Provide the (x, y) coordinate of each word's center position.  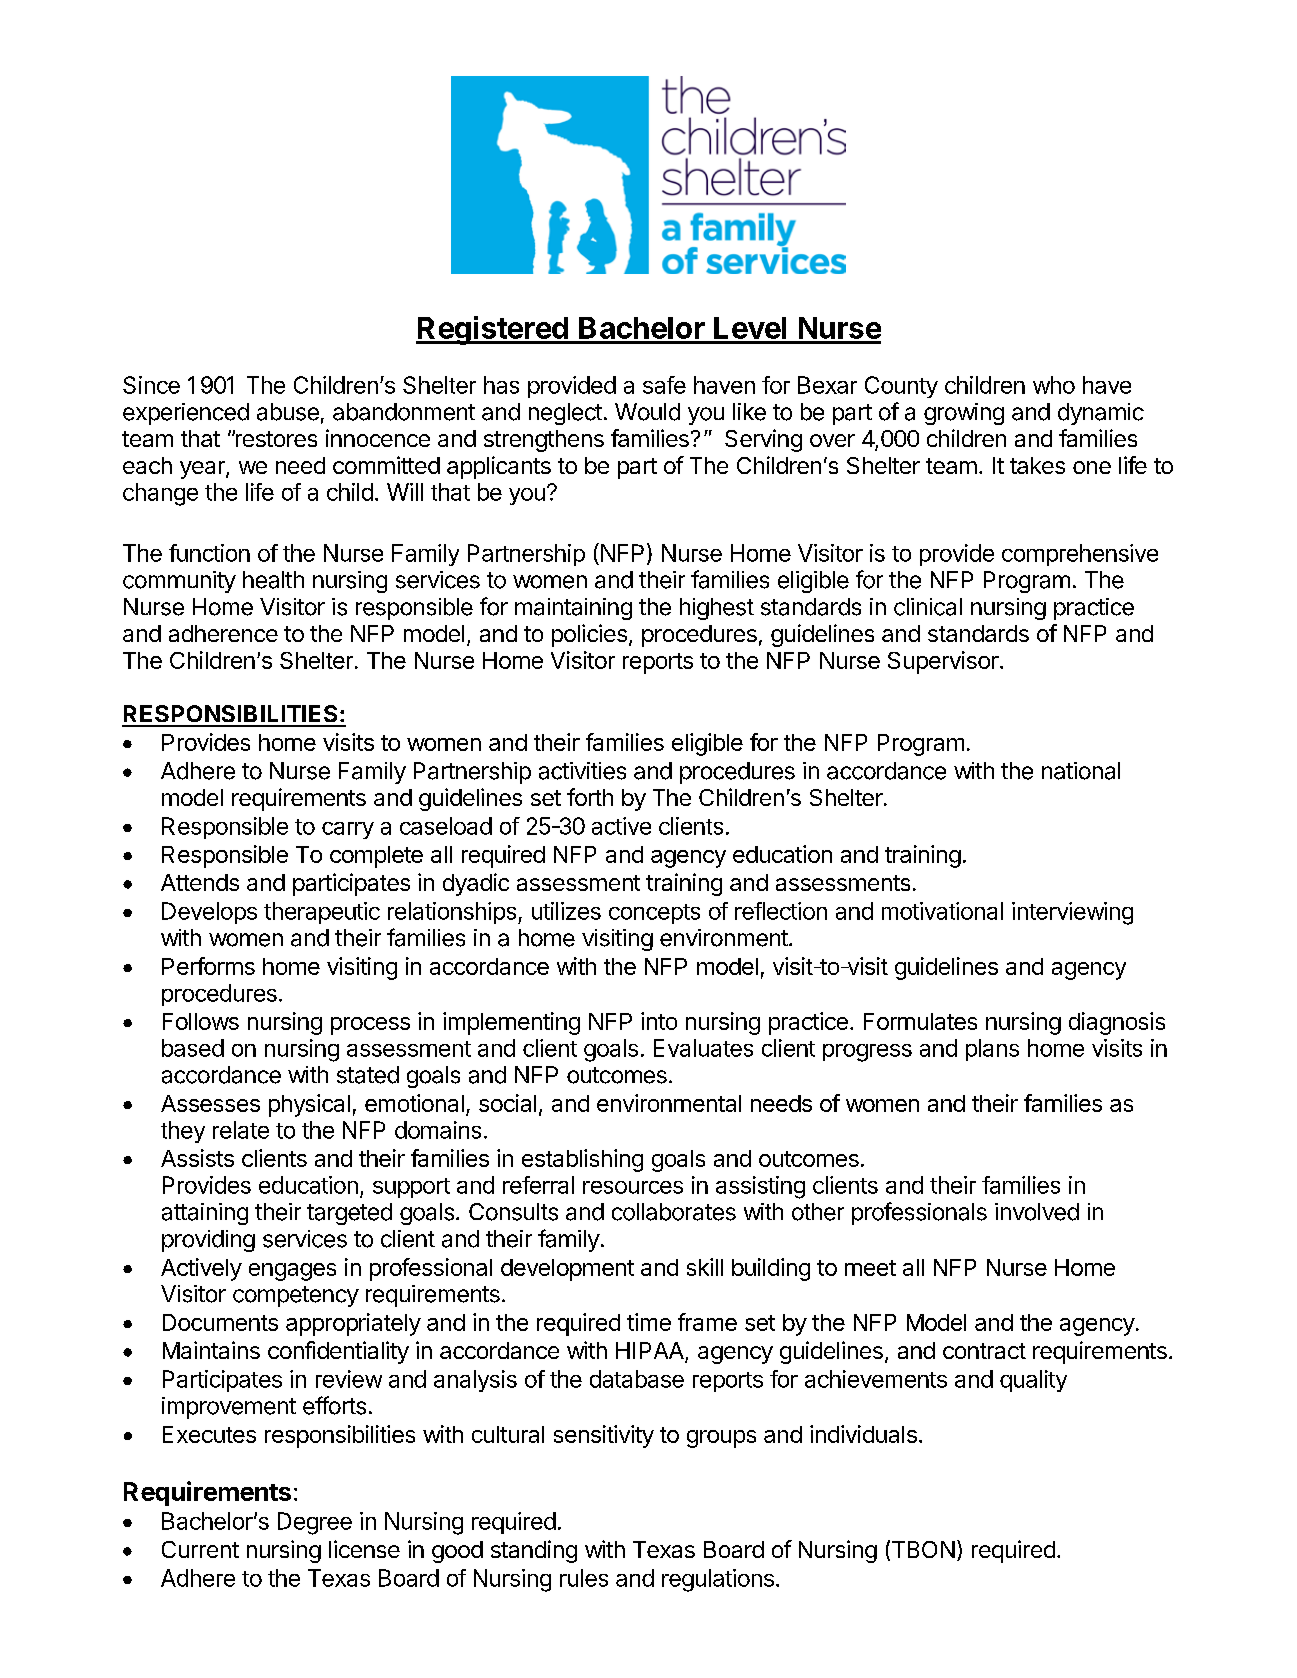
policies (589, 635)
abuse (288, 412)
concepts (654, 914)
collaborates (674, 1212)
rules (584, 1578)
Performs (208, 966)
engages (292, 1272)
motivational (942, 911)
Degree (315, 1523)
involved (1037, 1212)
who (1054, 385)
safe (664, 385)
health (273, 580)
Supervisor (943, 662)
